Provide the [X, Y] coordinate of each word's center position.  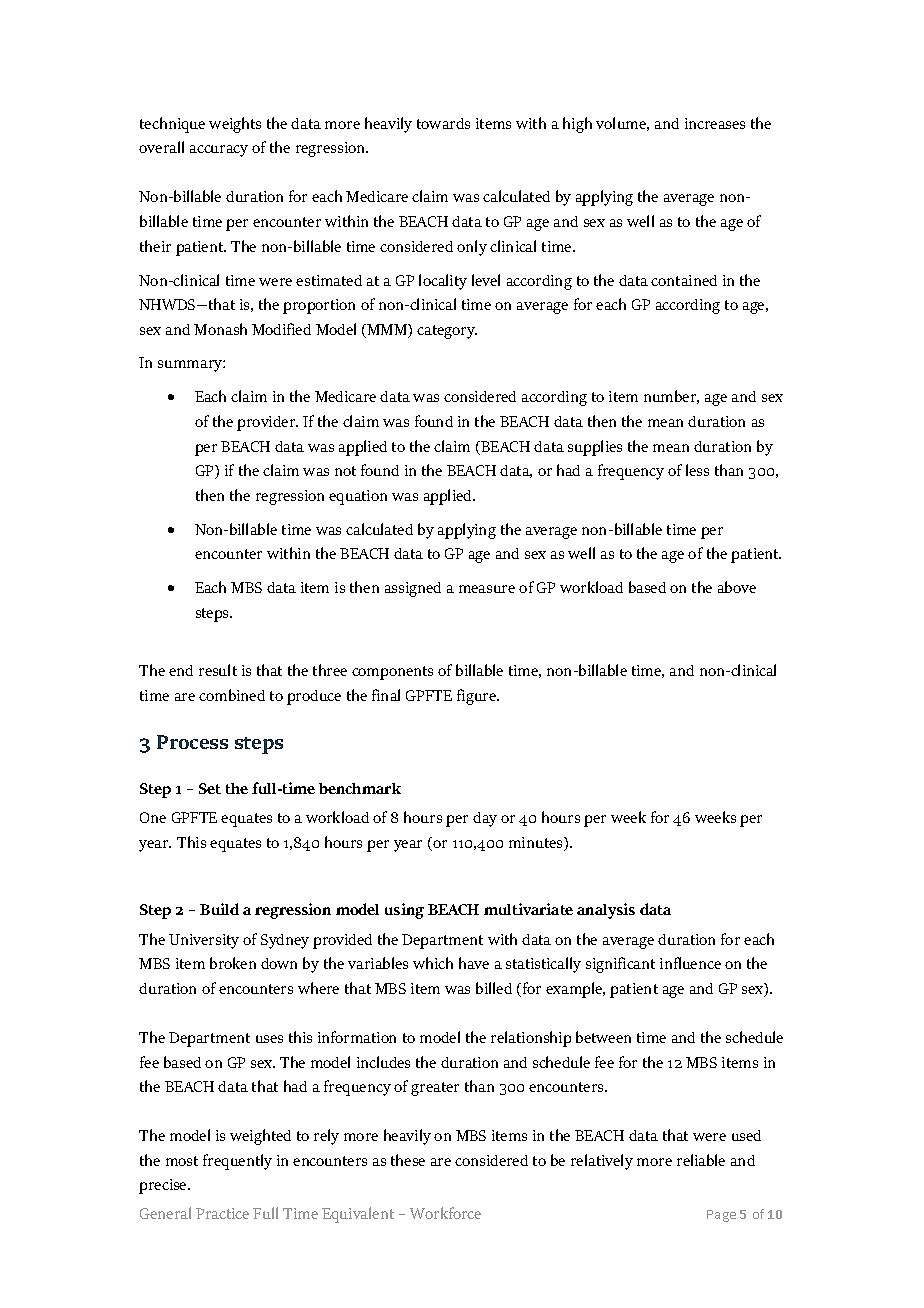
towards [443, 123]
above [737, 587]
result [218, 670]
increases [715, 123]
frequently [237, 1162]
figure [478, 697]
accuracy [219, 151]
